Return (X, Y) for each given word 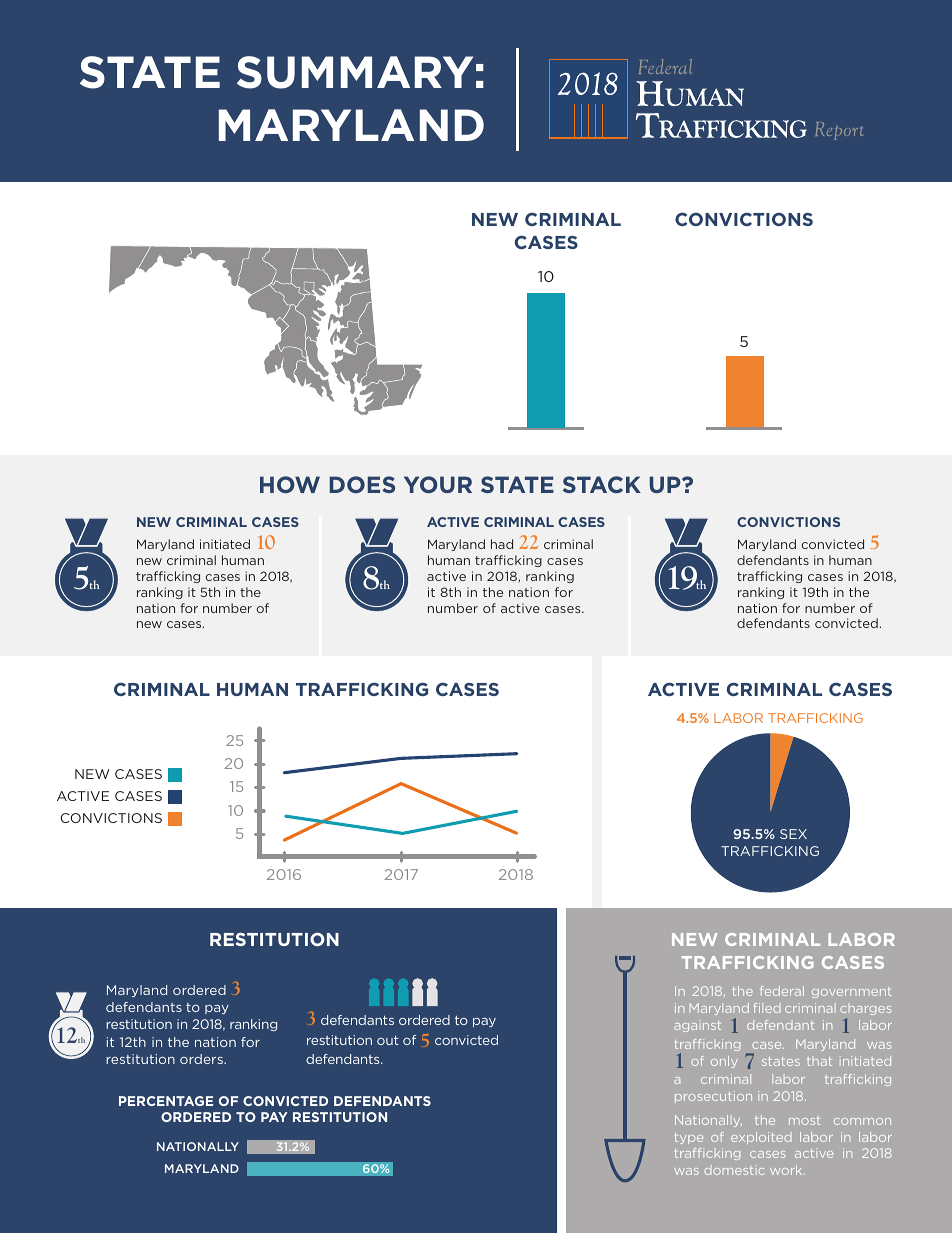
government (852, 992)
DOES (362, 484)
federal (782, 991)
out (388, 1040)
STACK (602, 484)
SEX (793, 834)
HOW (290, 484)
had (502, 544)
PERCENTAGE (166, 1101)
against (697, 1026)
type (688, 1138)
